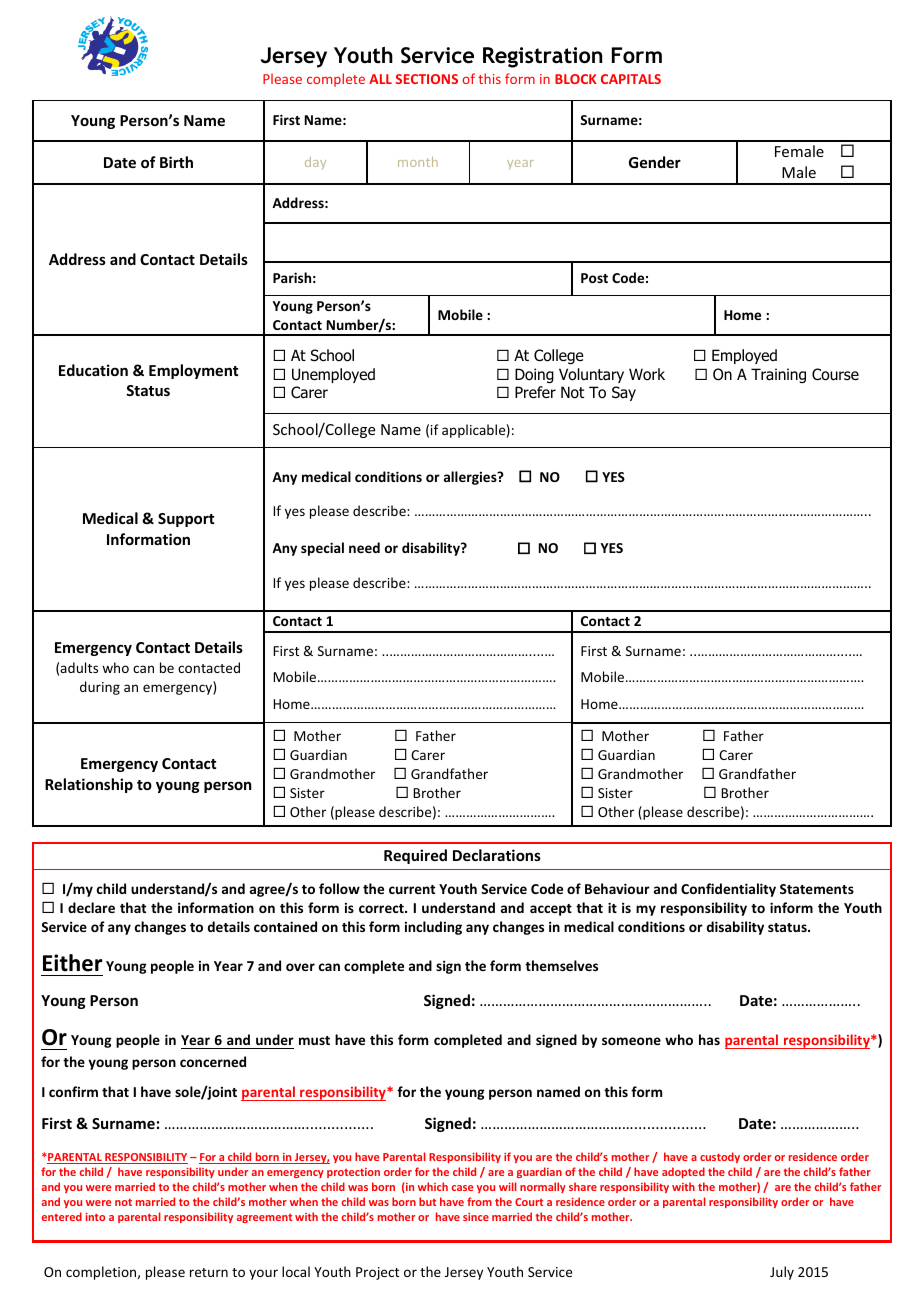 This document has width=924, height=1308. What do you see at coordinates (534, 375) in the document?
I see `Doing` at bounding box center [534, 375].
